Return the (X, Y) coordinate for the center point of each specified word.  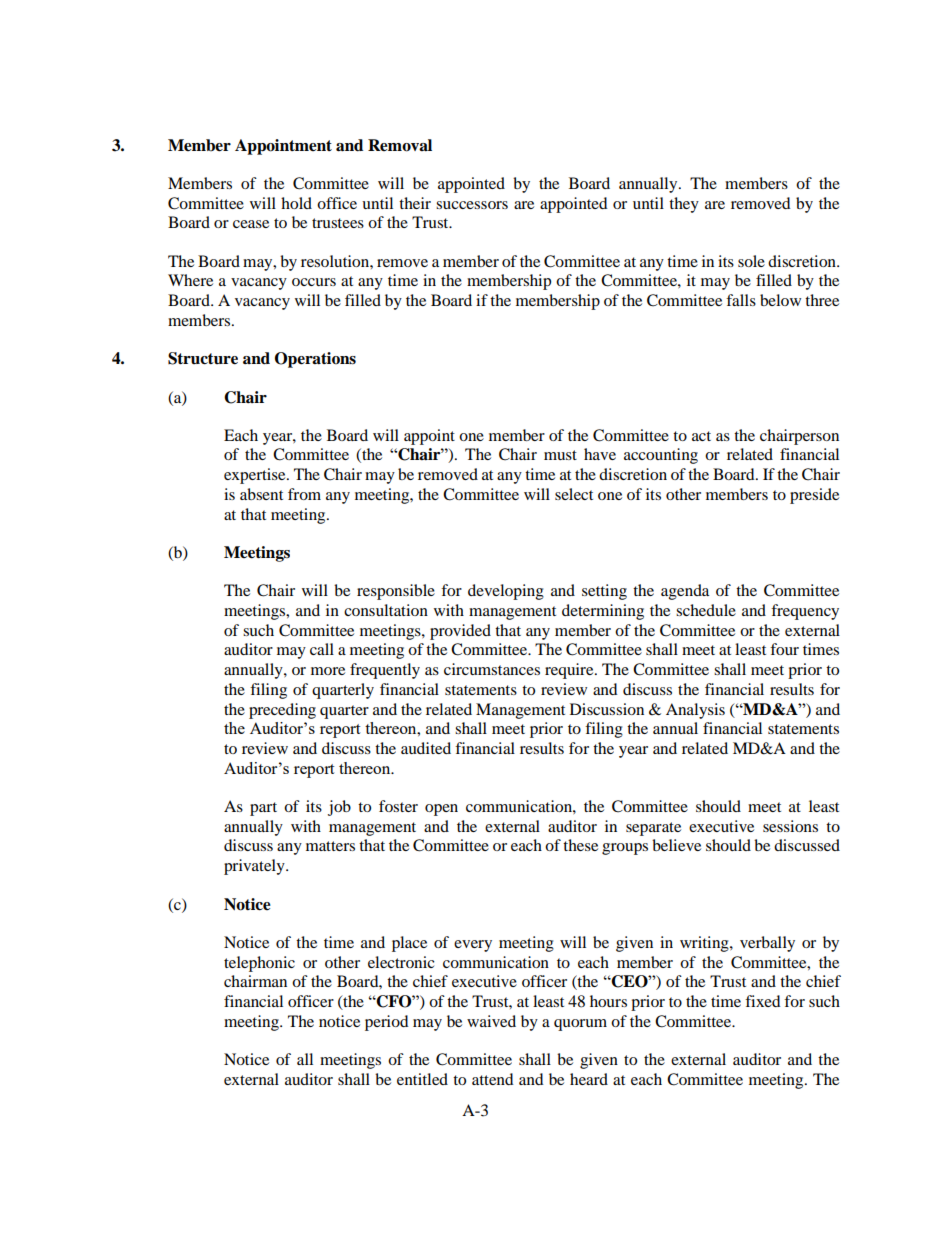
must (560, 455)
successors (472, 205)
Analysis (695, 711)
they (684, 205)
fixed (763, 1001)
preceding (282, 711)
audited (426, 748)
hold (296, 203)
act (701, 436)
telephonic (259, 964)
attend (493, 1079)
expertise (256, 476)
